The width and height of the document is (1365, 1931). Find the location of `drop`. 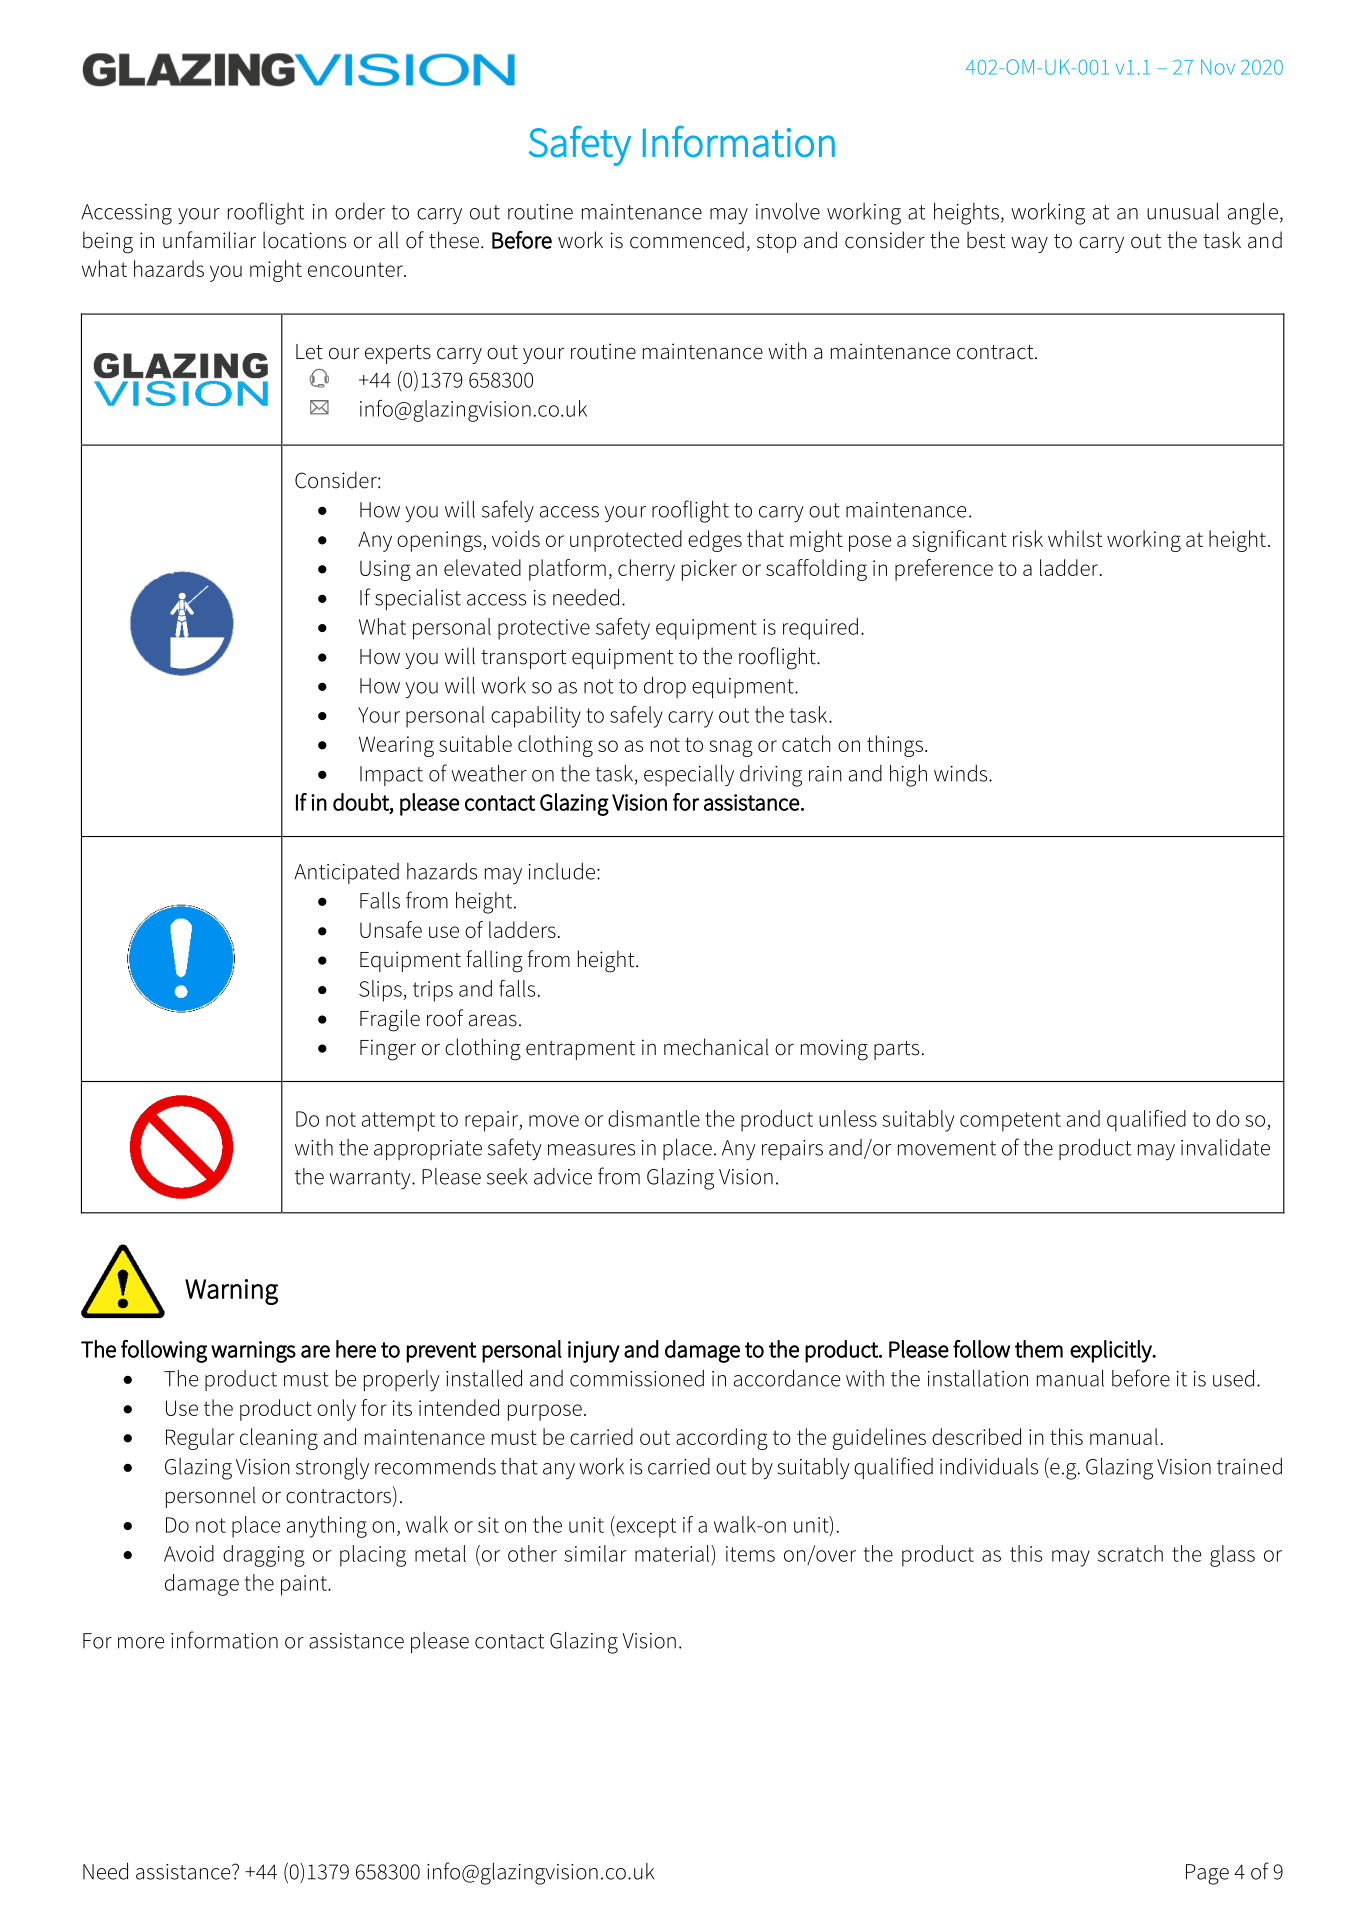

drop is located at coordinates (665, 687).
